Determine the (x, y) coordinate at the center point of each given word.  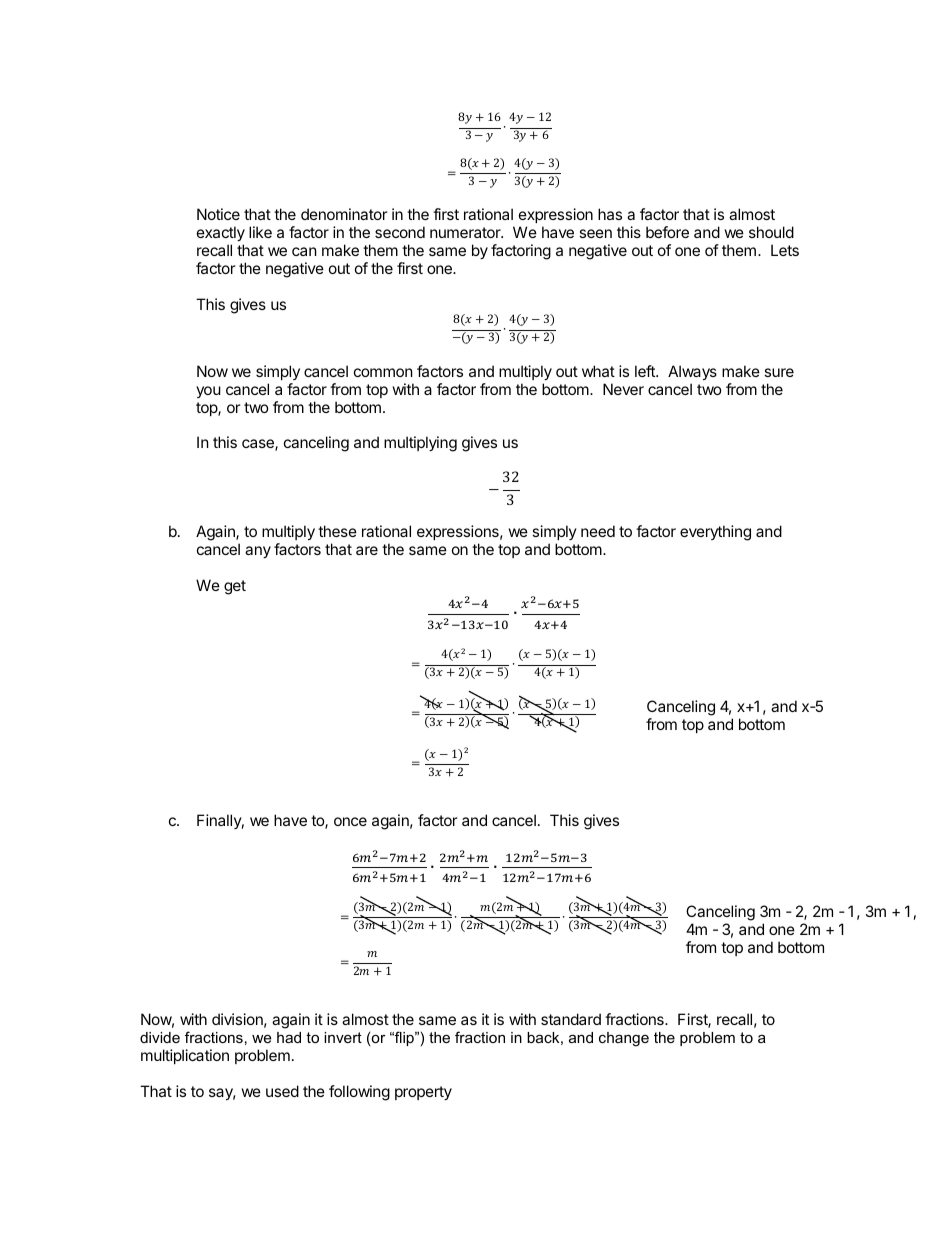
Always (692, 372)
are (367, 550)
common (383, 372)
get (235, 587)
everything (715, 533)
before (667, 232)
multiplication (185, 1056)
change (624, 1039)
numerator (466, 232)
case (259, 445)
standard (571, 1019)
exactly (221, 233)
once (350, 821)
